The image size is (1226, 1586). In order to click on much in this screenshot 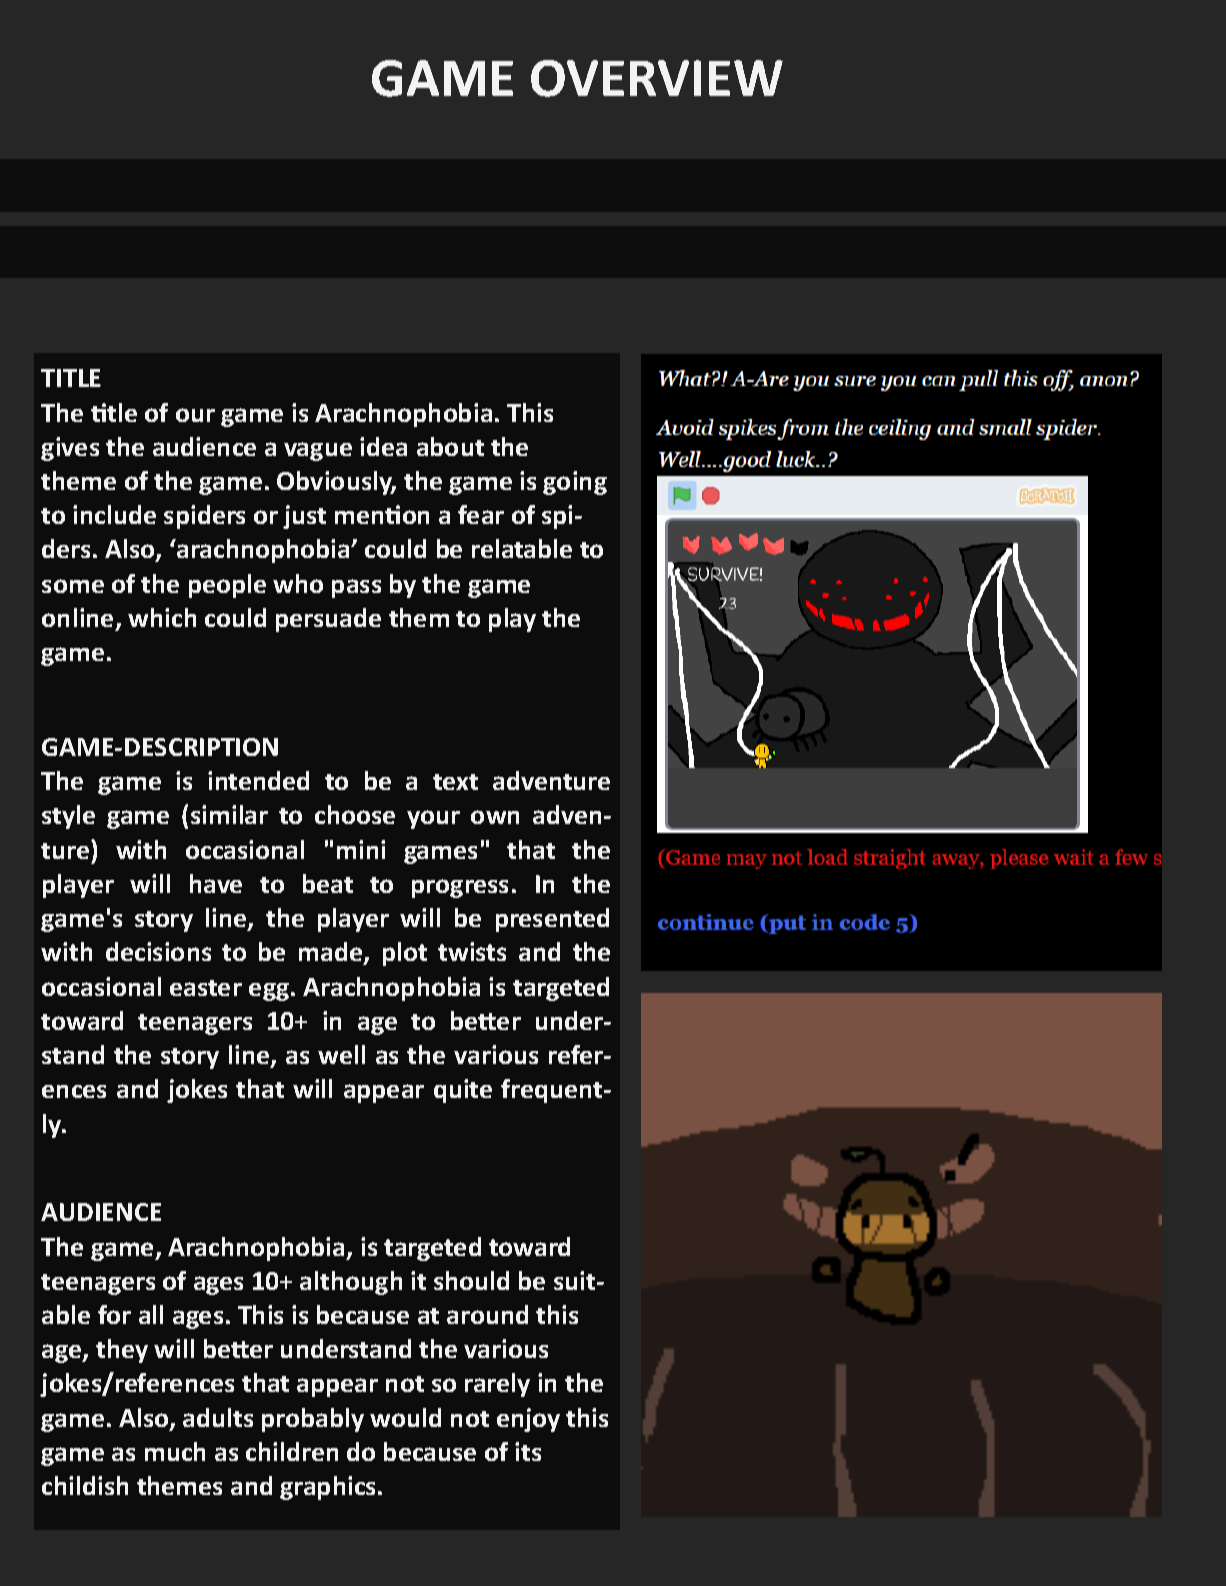, I will do `click(175, 1451)`.
